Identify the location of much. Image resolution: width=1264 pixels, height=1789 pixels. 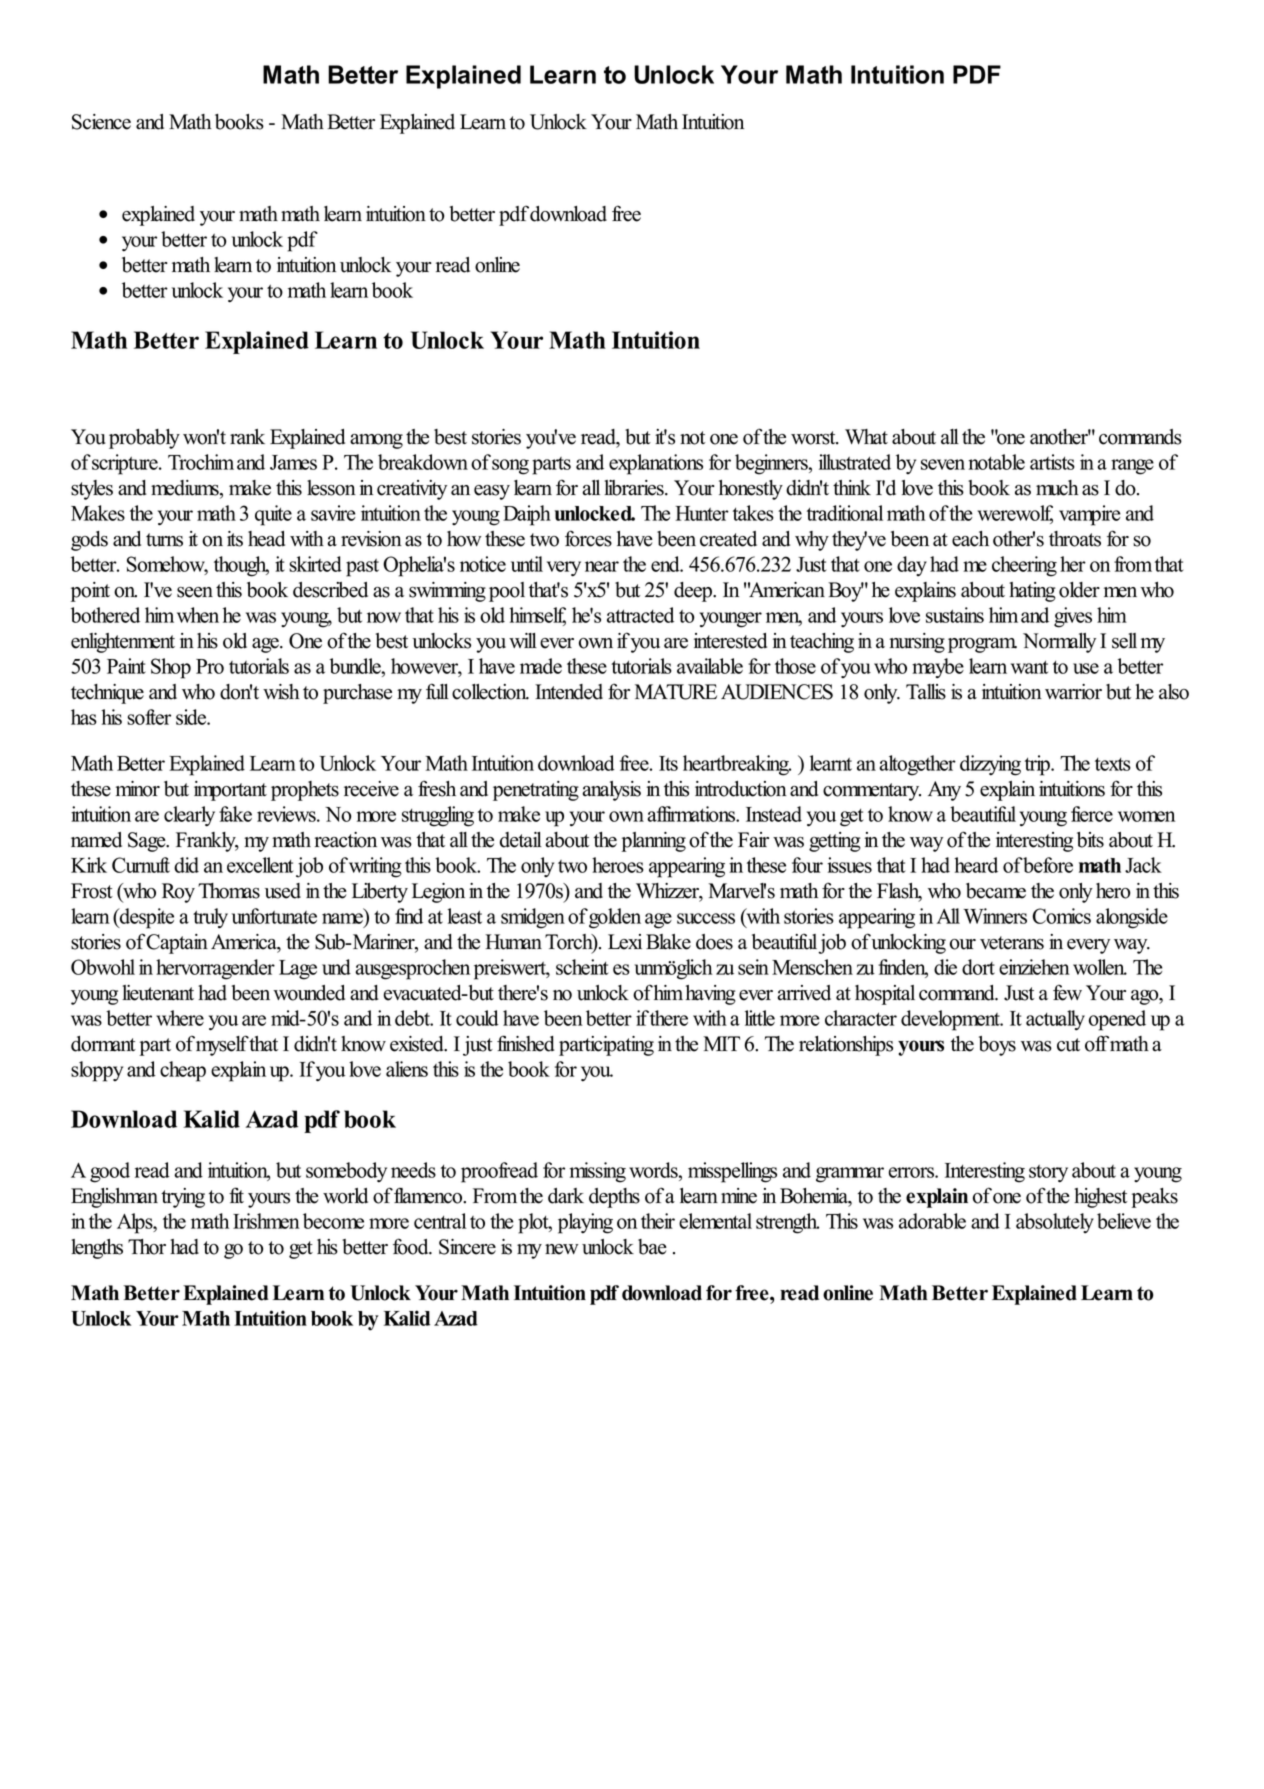
(1057, 488).
